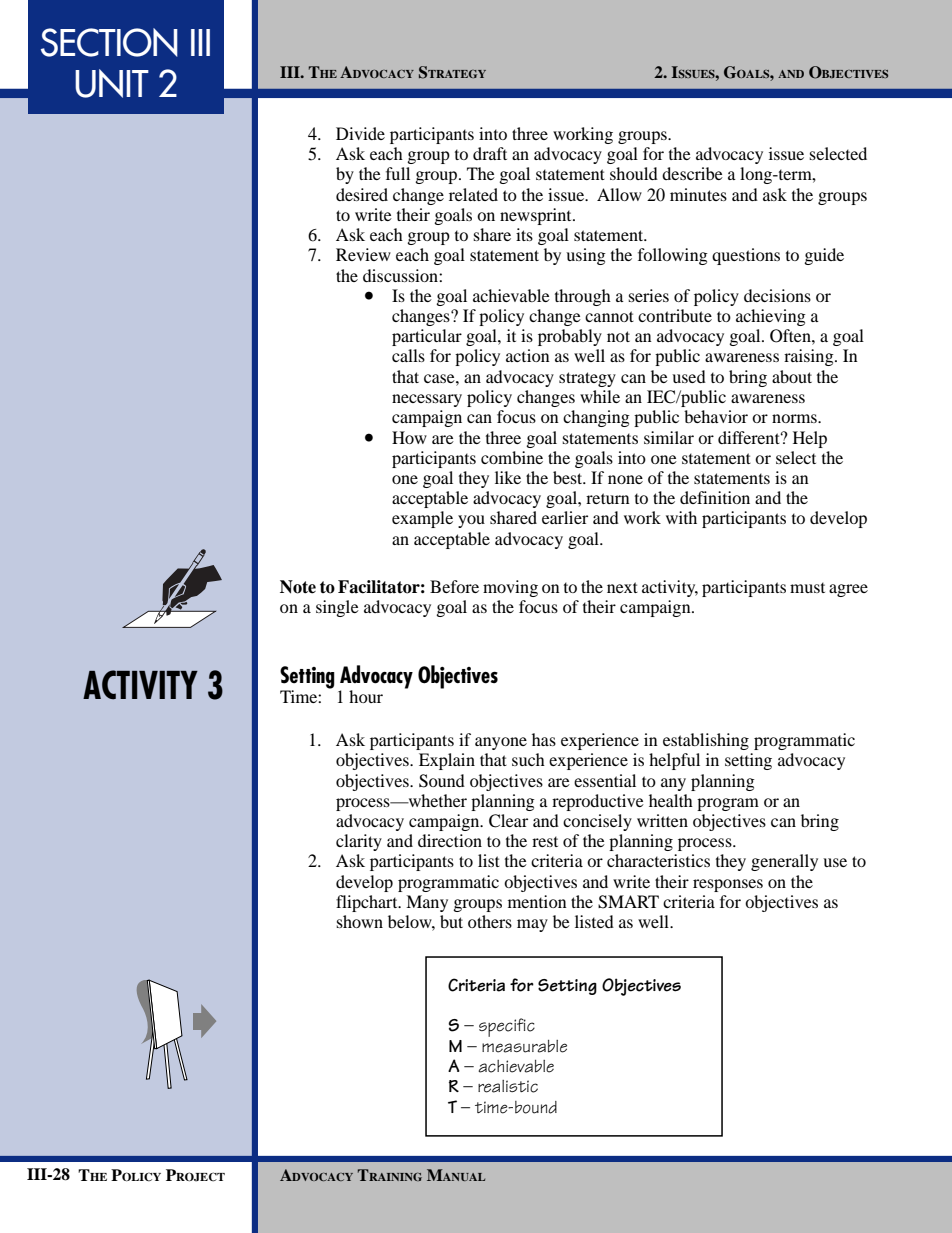  I want to click on shown, so click(359, 921).
